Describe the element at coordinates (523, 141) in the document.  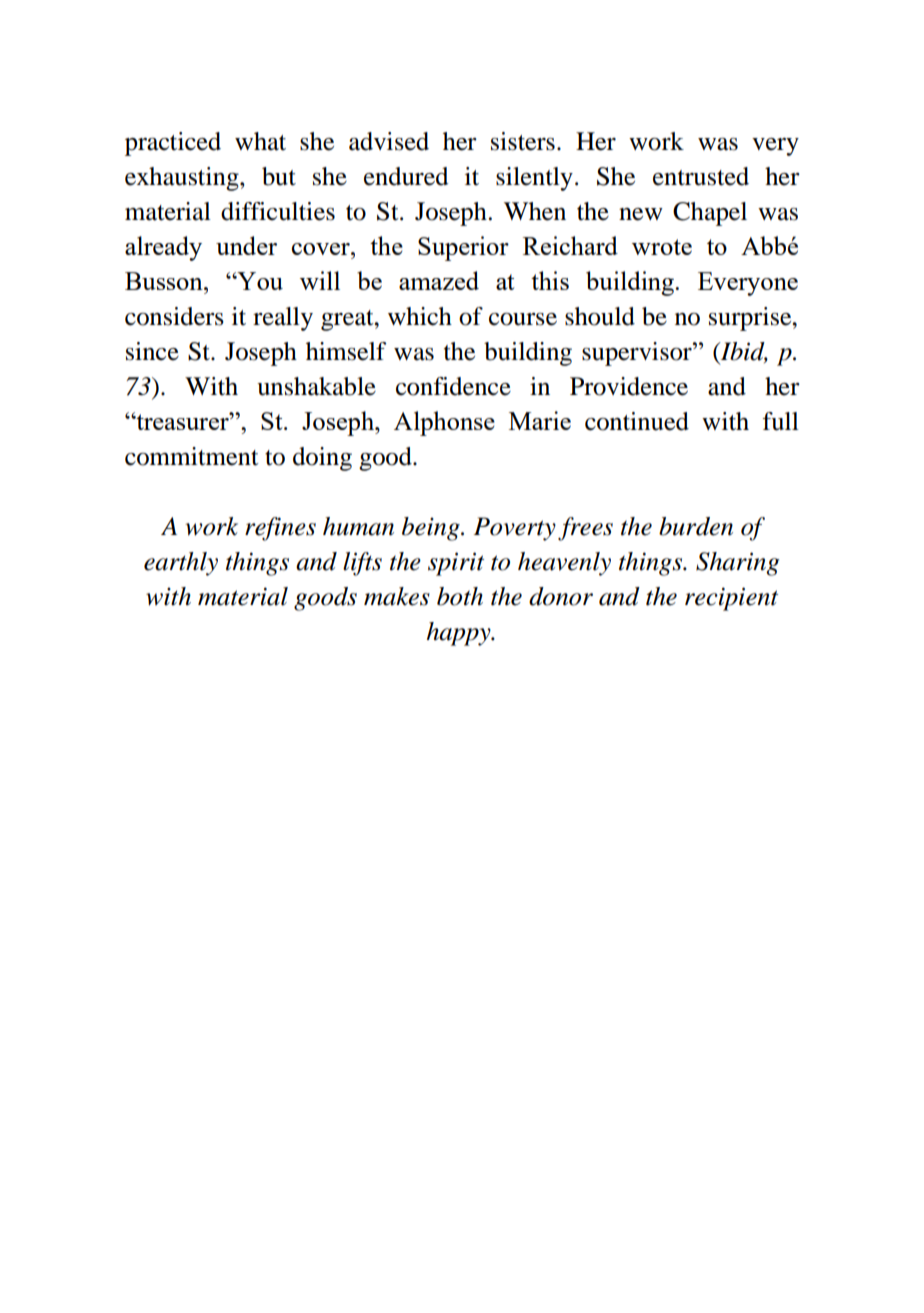
I see `sisters` at that location.
